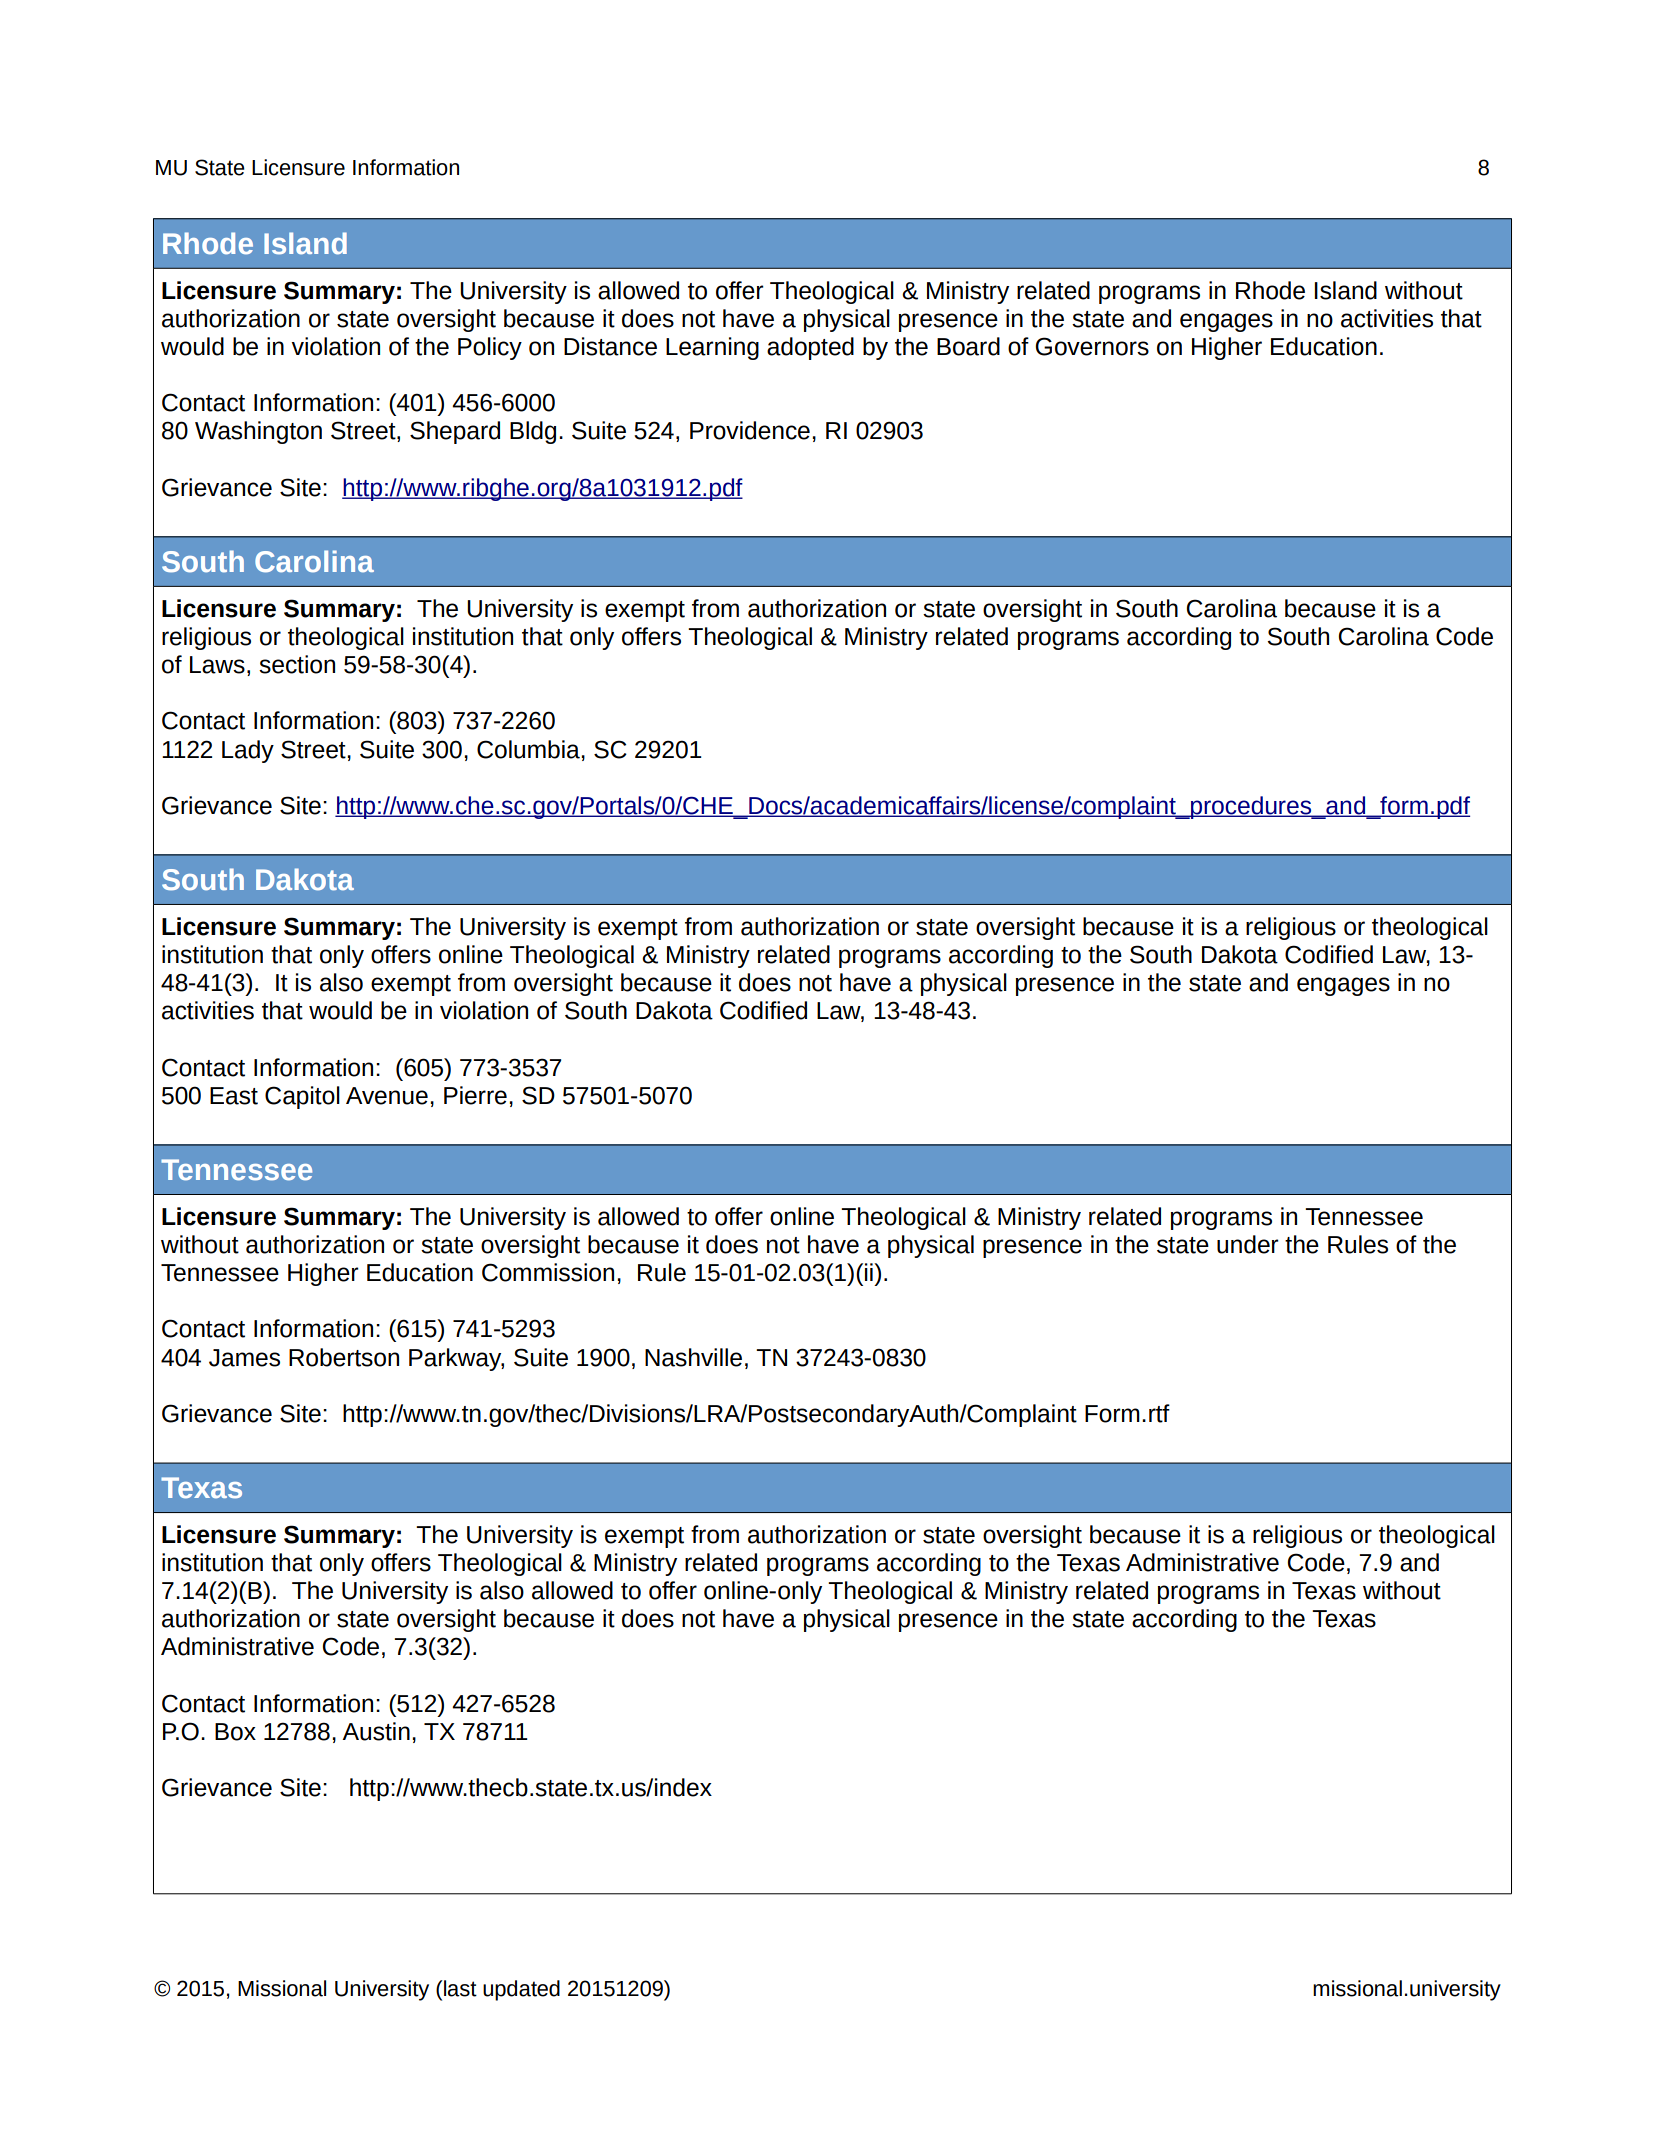 The height and width of the image is (2155, 1665). I want to click on Columbia, so click(528, 749).
